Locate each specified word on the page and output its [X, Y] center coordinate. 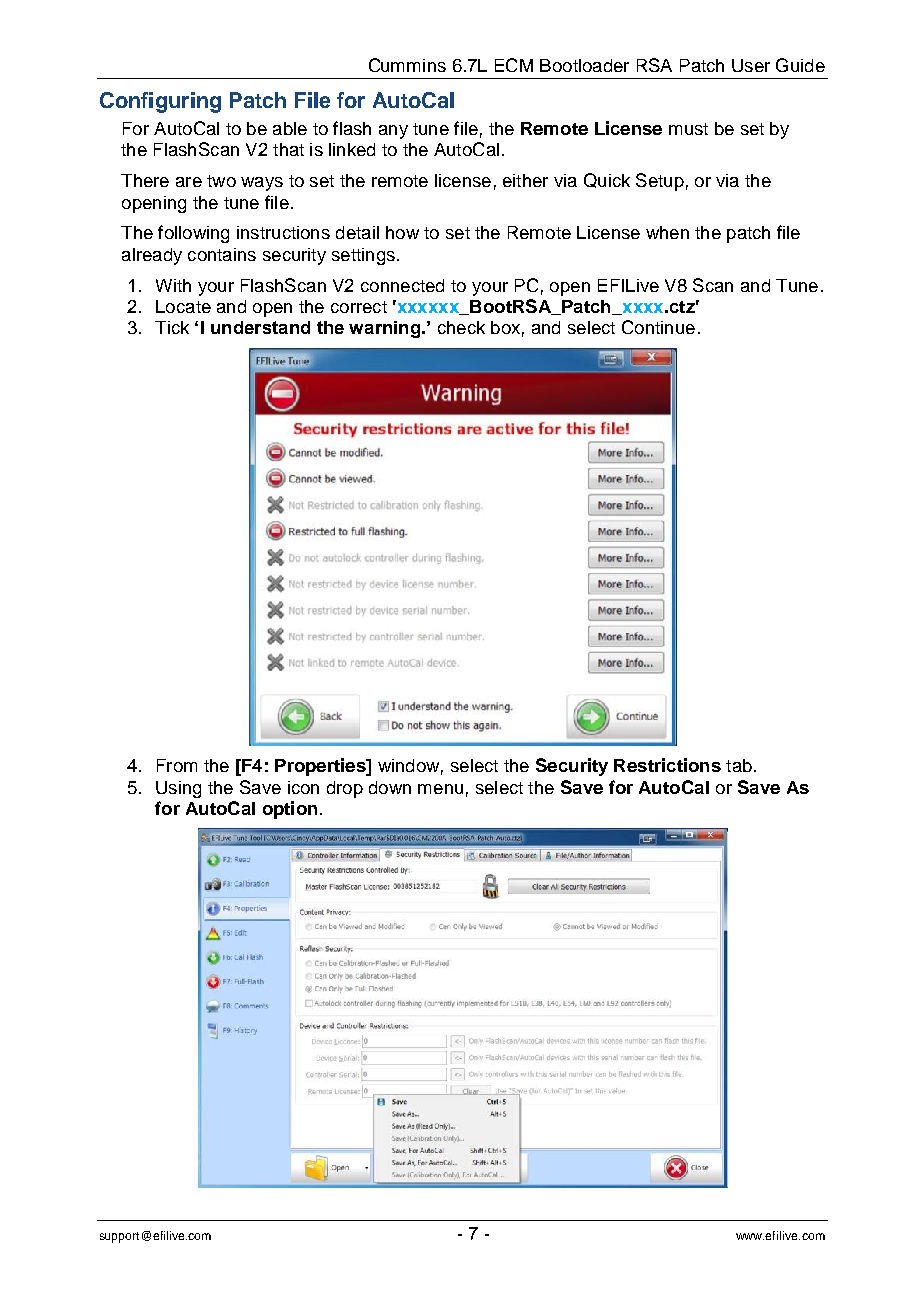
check [461, 327]
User [751, 65]
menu [440, 789]
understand [260, 327]
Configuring [160, 102]
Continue [658, 327]
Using [178, 789]
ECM [514, 65]
